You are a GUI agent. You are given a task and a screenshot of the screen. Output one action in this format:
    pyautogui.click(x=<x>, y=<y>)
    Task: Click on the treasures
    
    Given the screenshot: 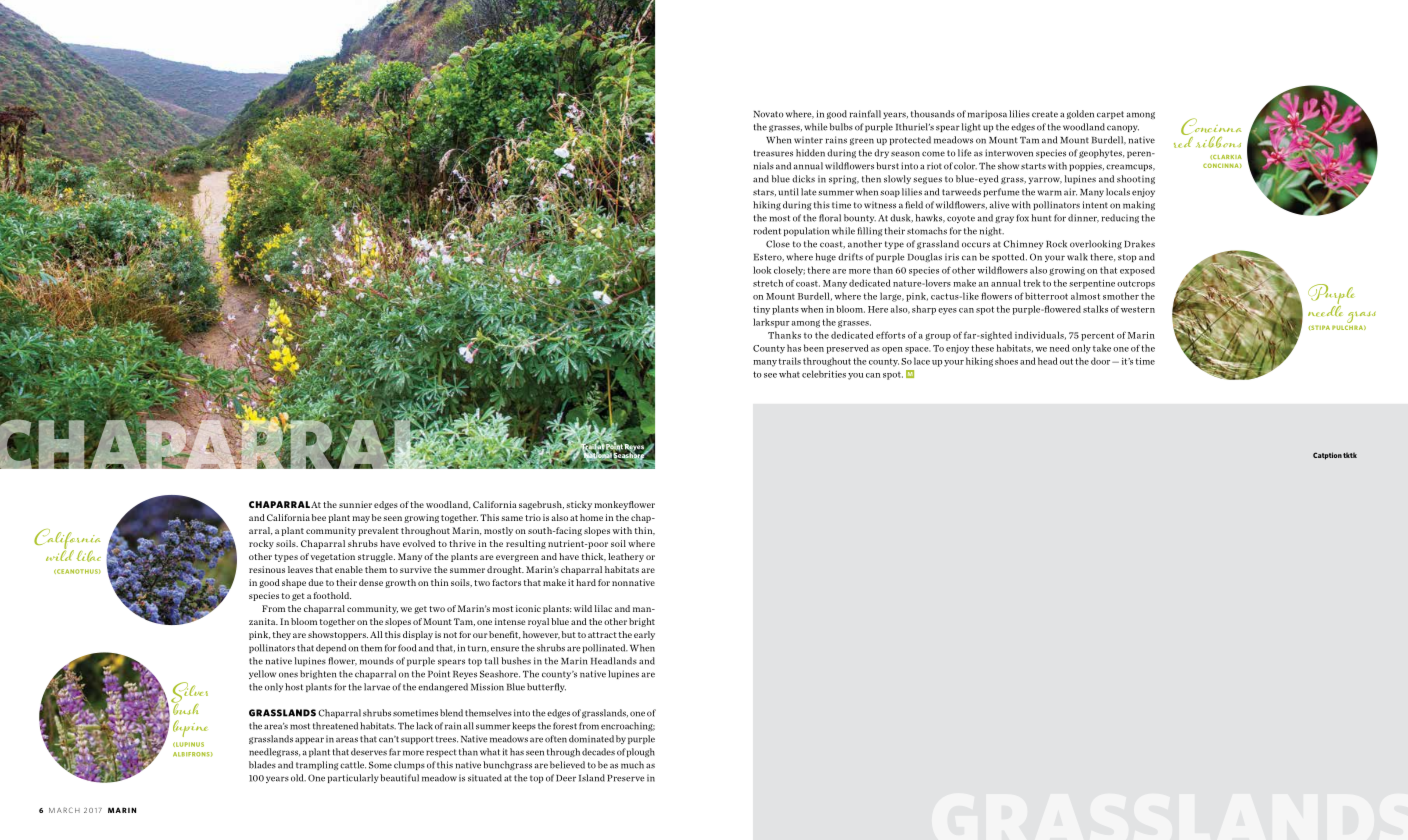 What is the action you would take?
    pyautogui.click(x=773, y=153)
